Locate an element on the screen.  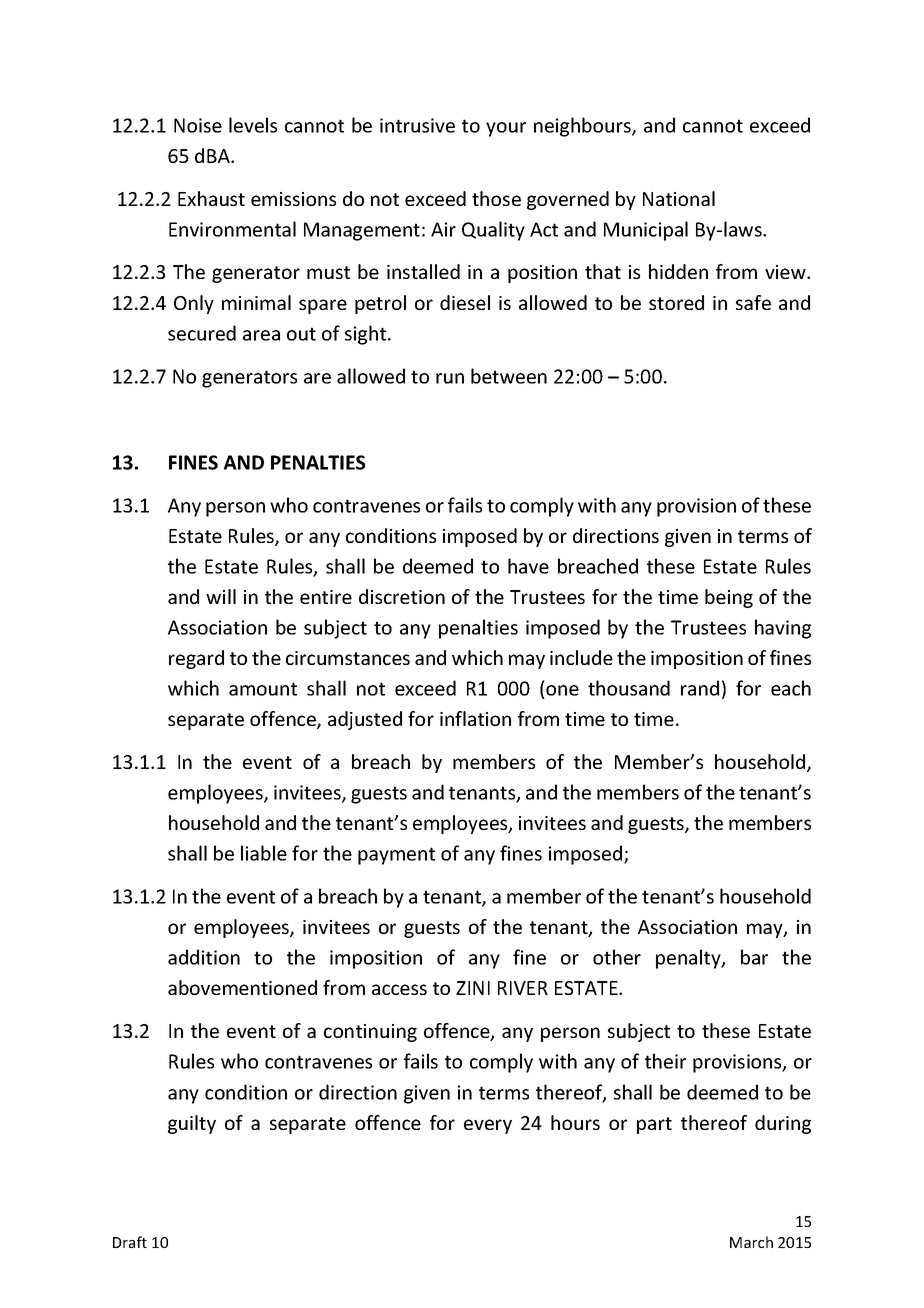
National is located at coordinates (679, 198).
